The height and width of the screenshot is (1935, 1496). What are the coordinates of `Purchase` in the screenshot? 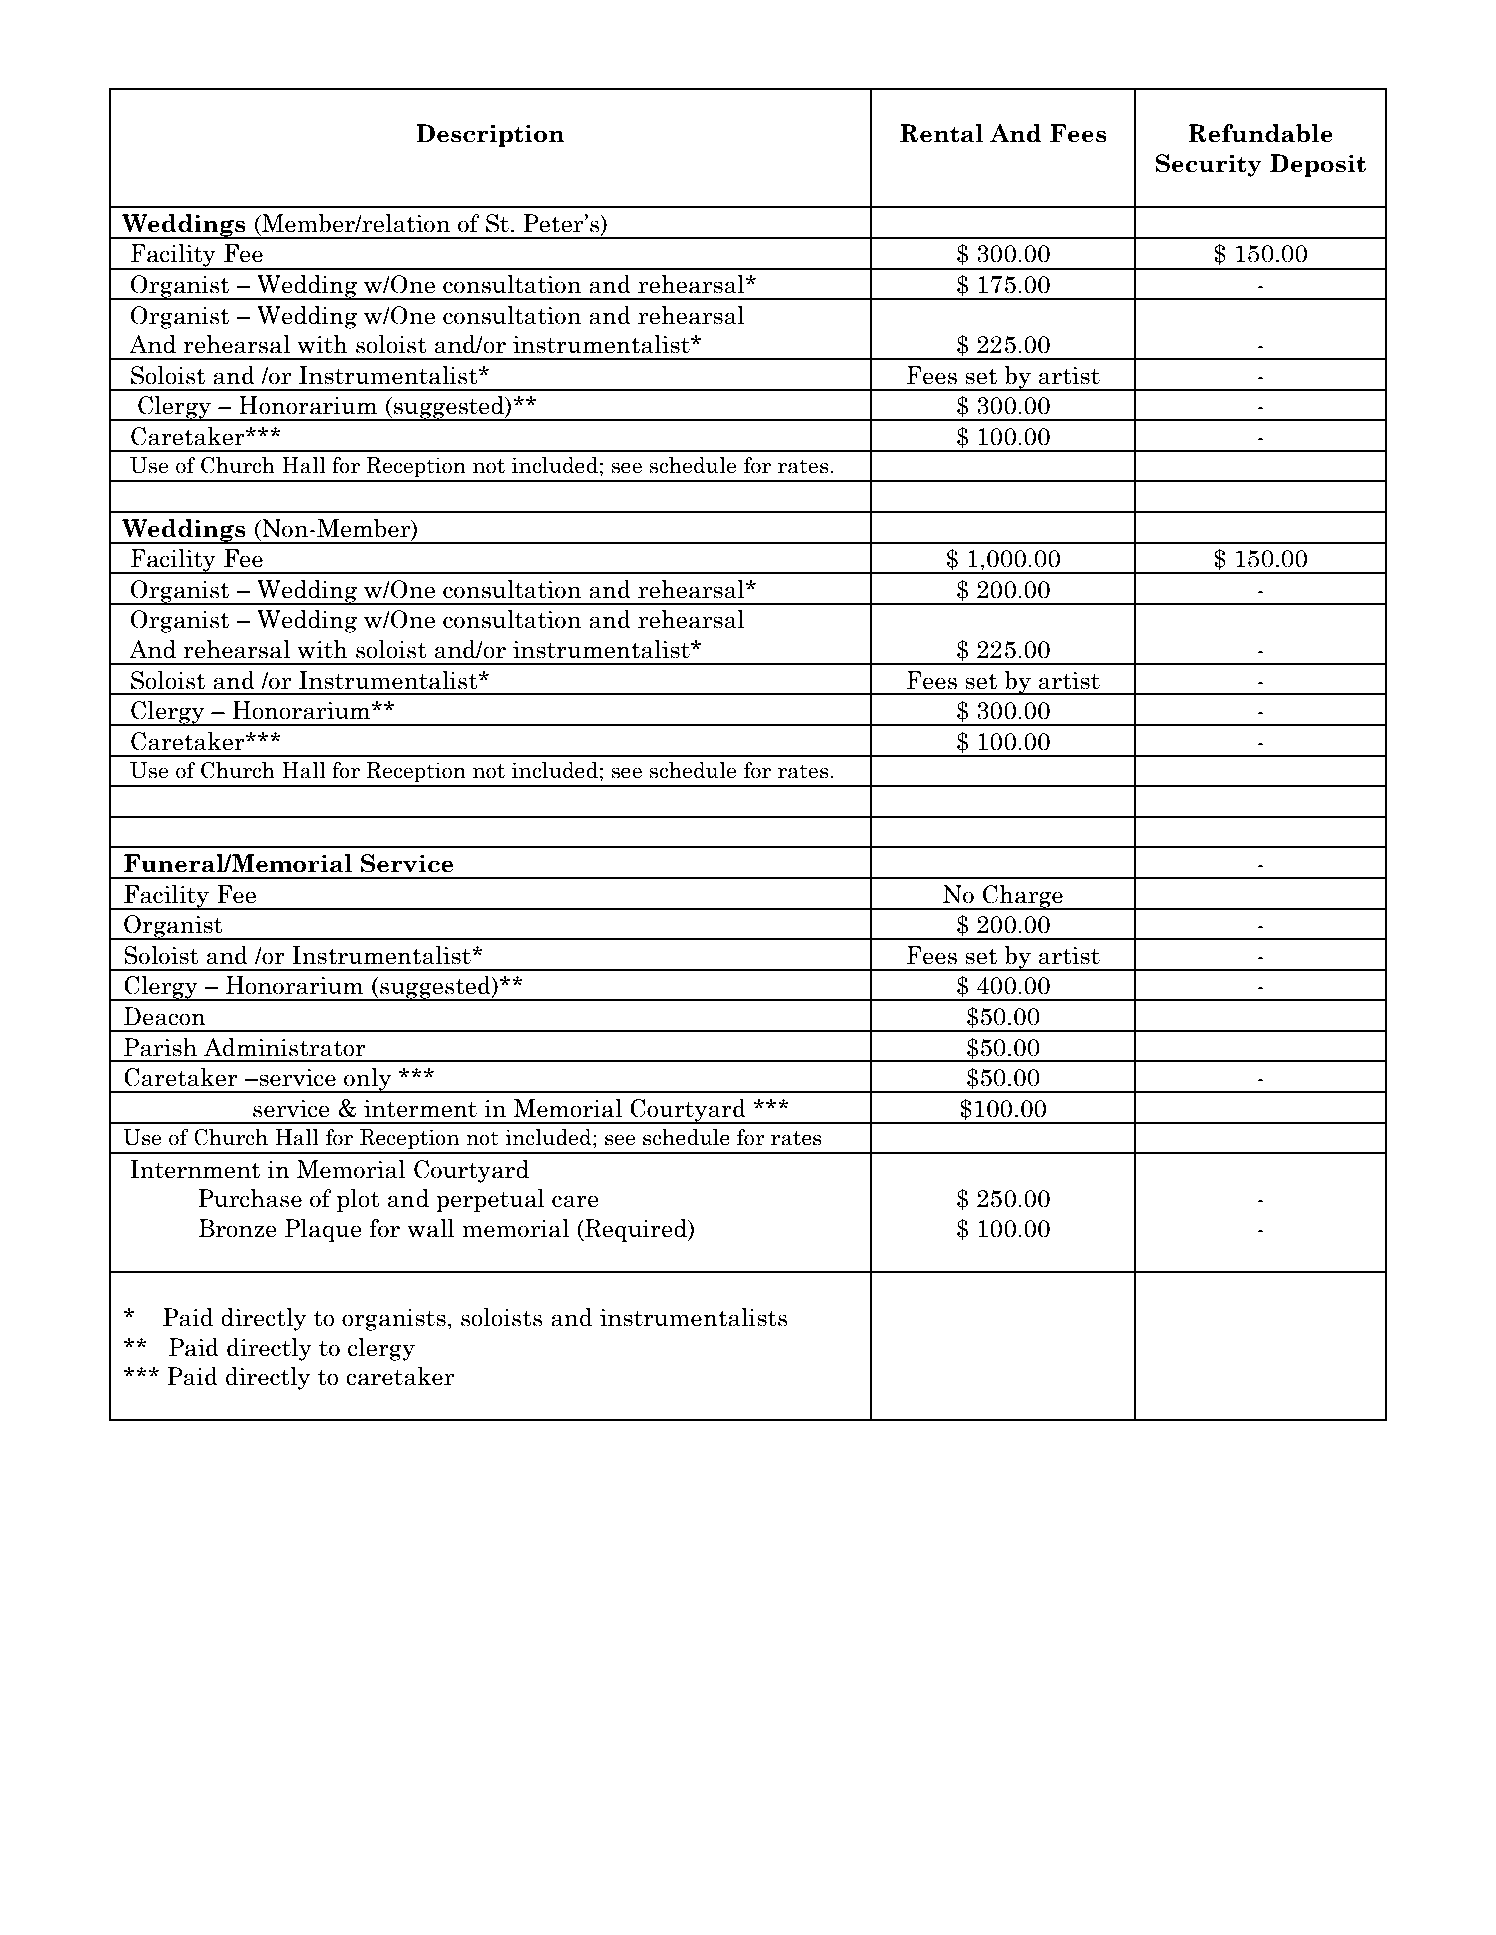 It's located at (250, 1198).
